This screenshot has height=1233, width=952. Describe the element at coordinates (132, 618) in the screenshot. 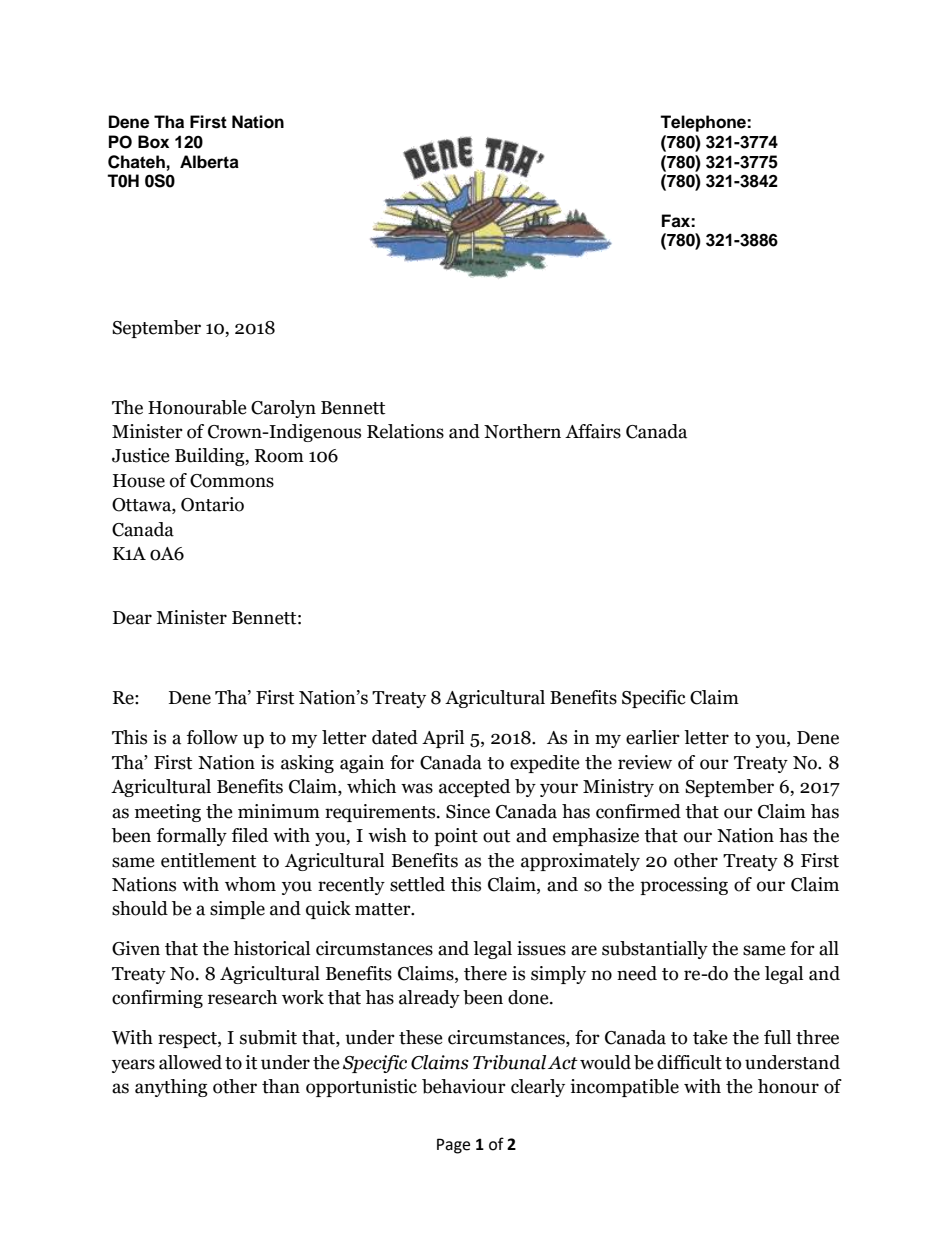

I see `Dear` at that location.
